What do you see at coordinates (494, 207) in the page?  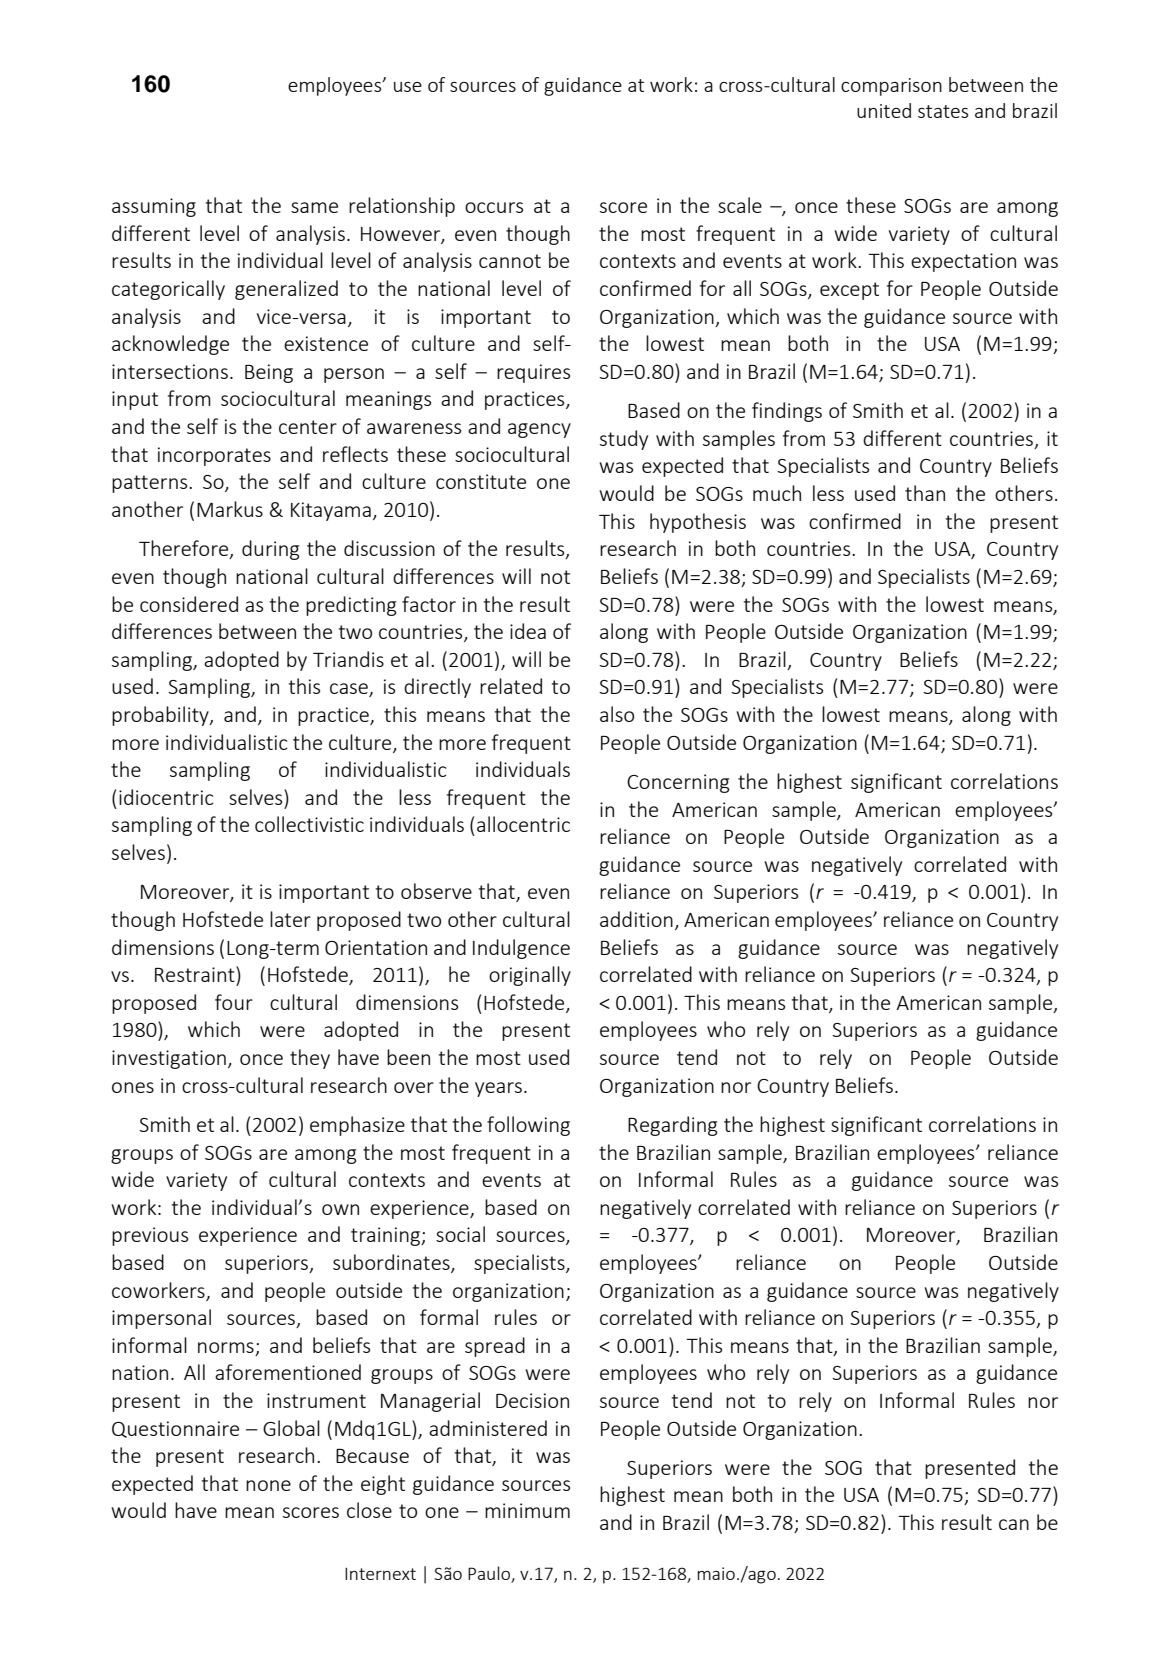 I see `occurs` at bounding box center [494, 207].
